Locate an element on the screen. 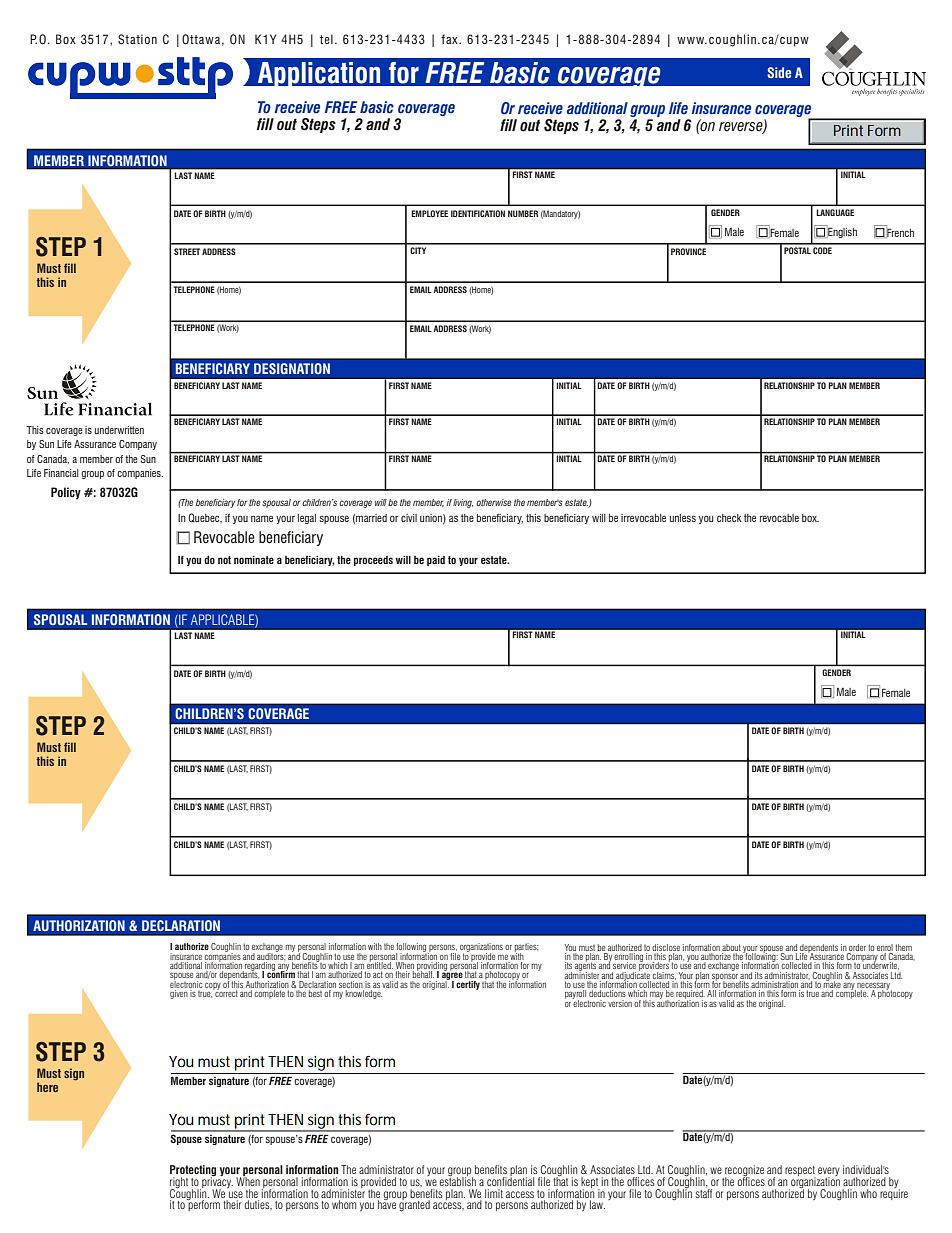 The width and height of the screenshot is (952, 1233). here is located at coordinates (47, 1087).
